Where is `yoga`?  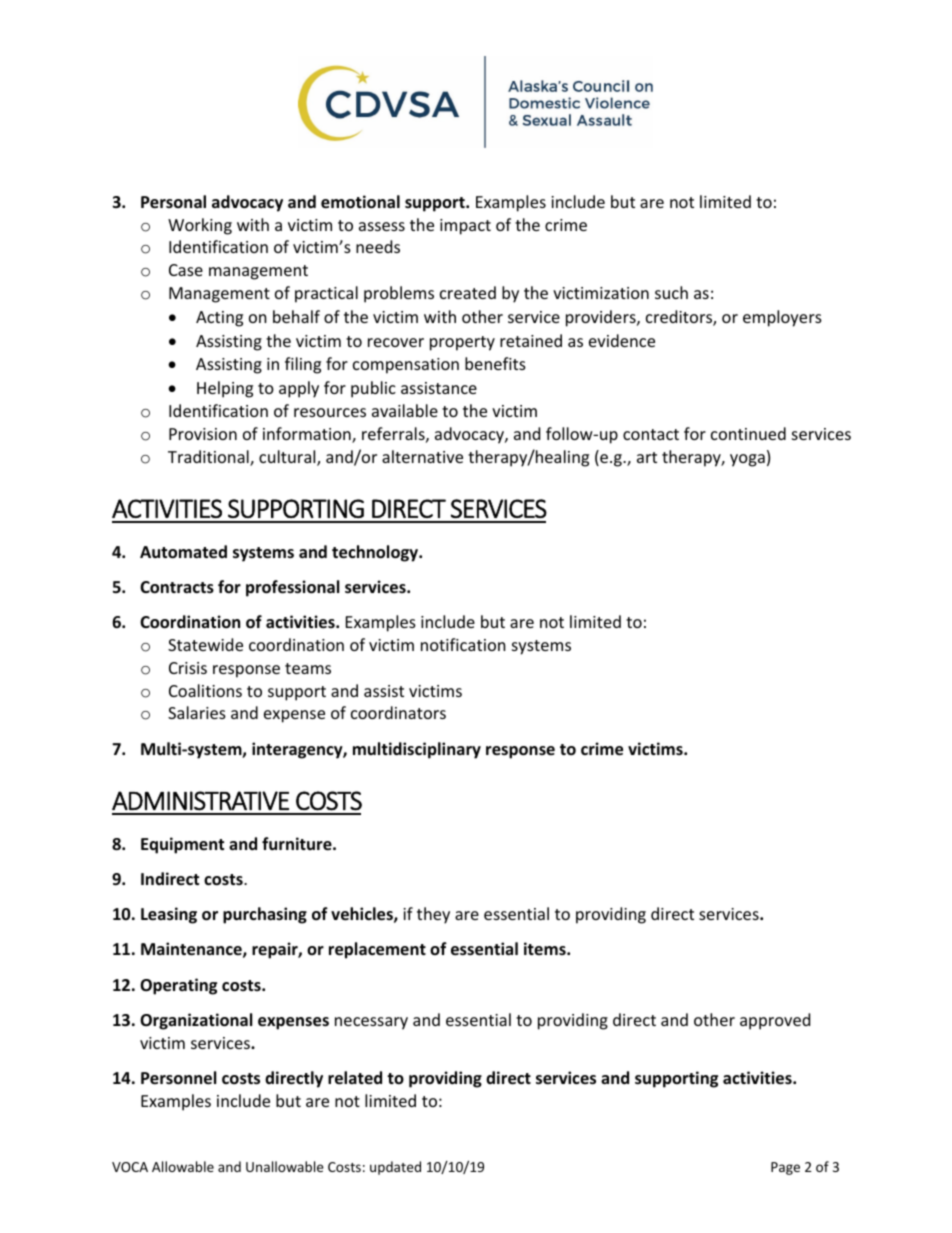
yoga is located at coordinates (747, 460).
